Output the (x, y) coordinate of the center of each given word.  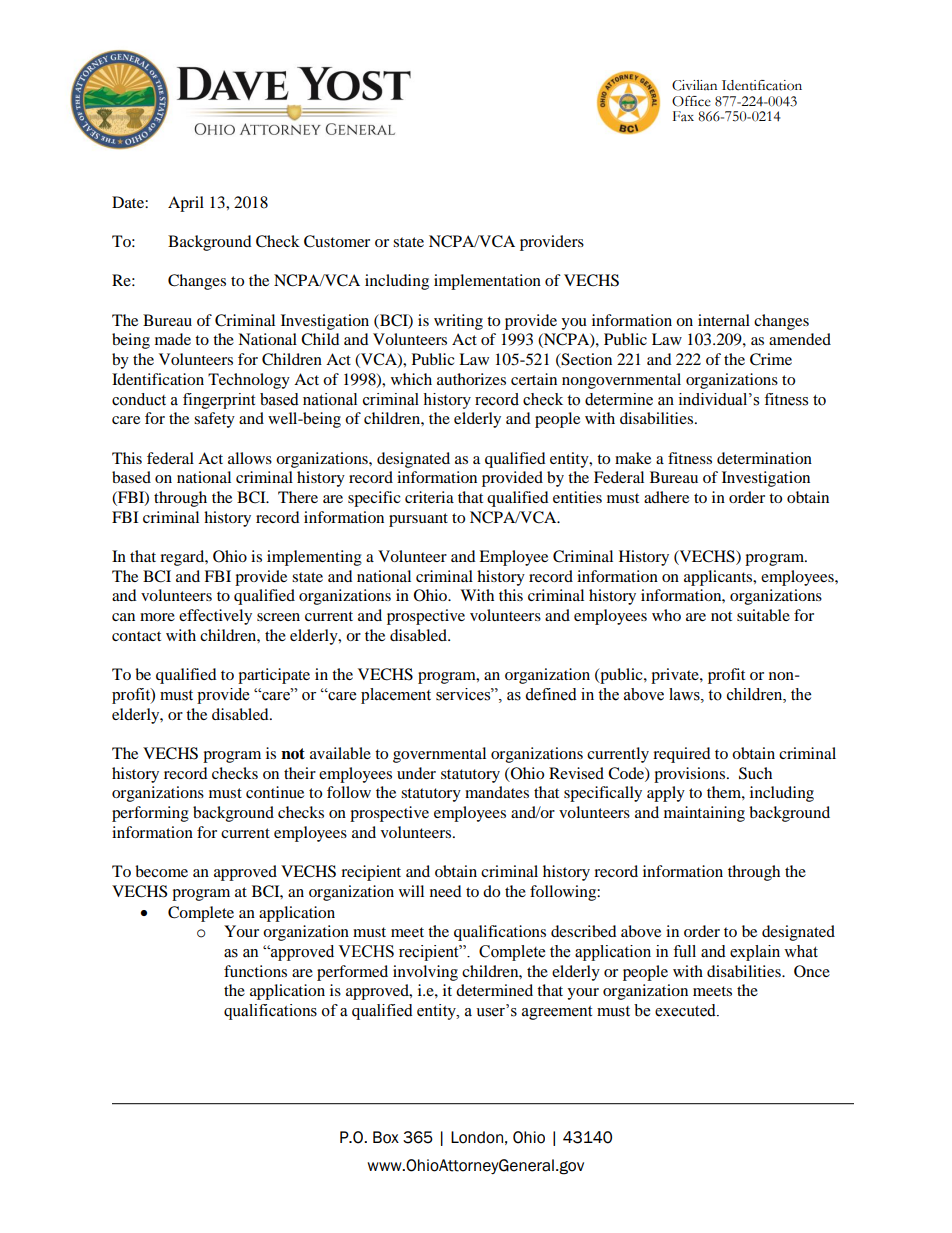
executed (686, 1010)
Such (755, 773)
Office (691, 101)
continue (275, 792)
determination (764, 458)
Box (386, 1137)
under (416, 773)
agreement (557, 1013)
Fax (683, 116)
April (186, 204)
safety (214, 420)
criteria (429, 497)
